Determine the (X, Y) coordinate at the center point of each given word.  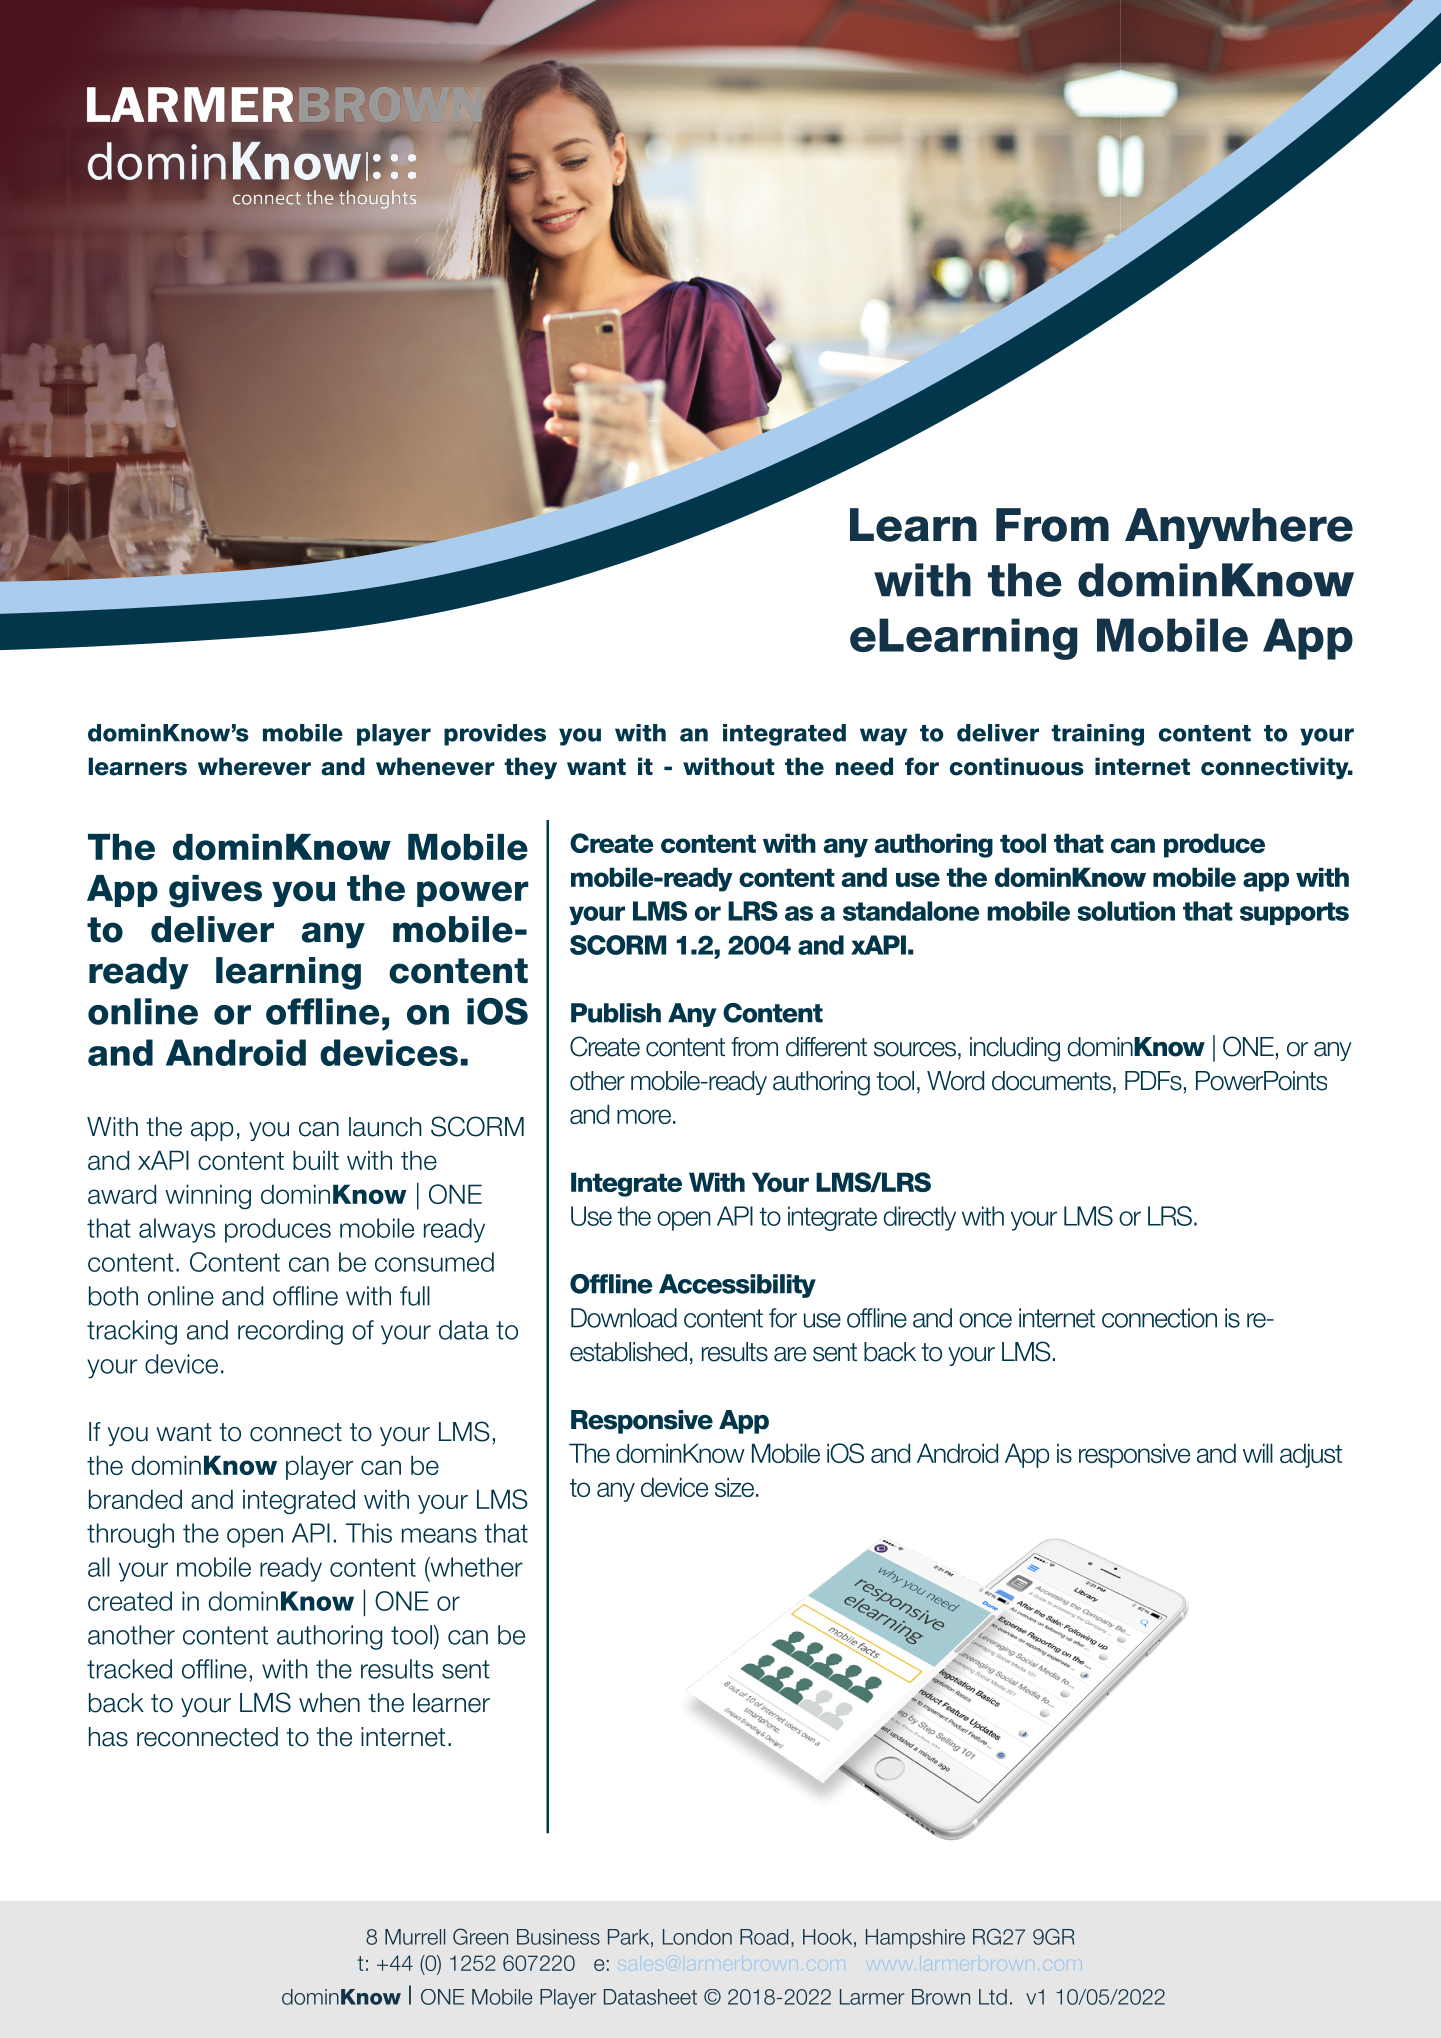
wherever (254, 766)
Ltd (993, 1997)
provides (495, 735)
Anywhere (1239, 528)
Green (480, 1936)
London (697, 1937)
